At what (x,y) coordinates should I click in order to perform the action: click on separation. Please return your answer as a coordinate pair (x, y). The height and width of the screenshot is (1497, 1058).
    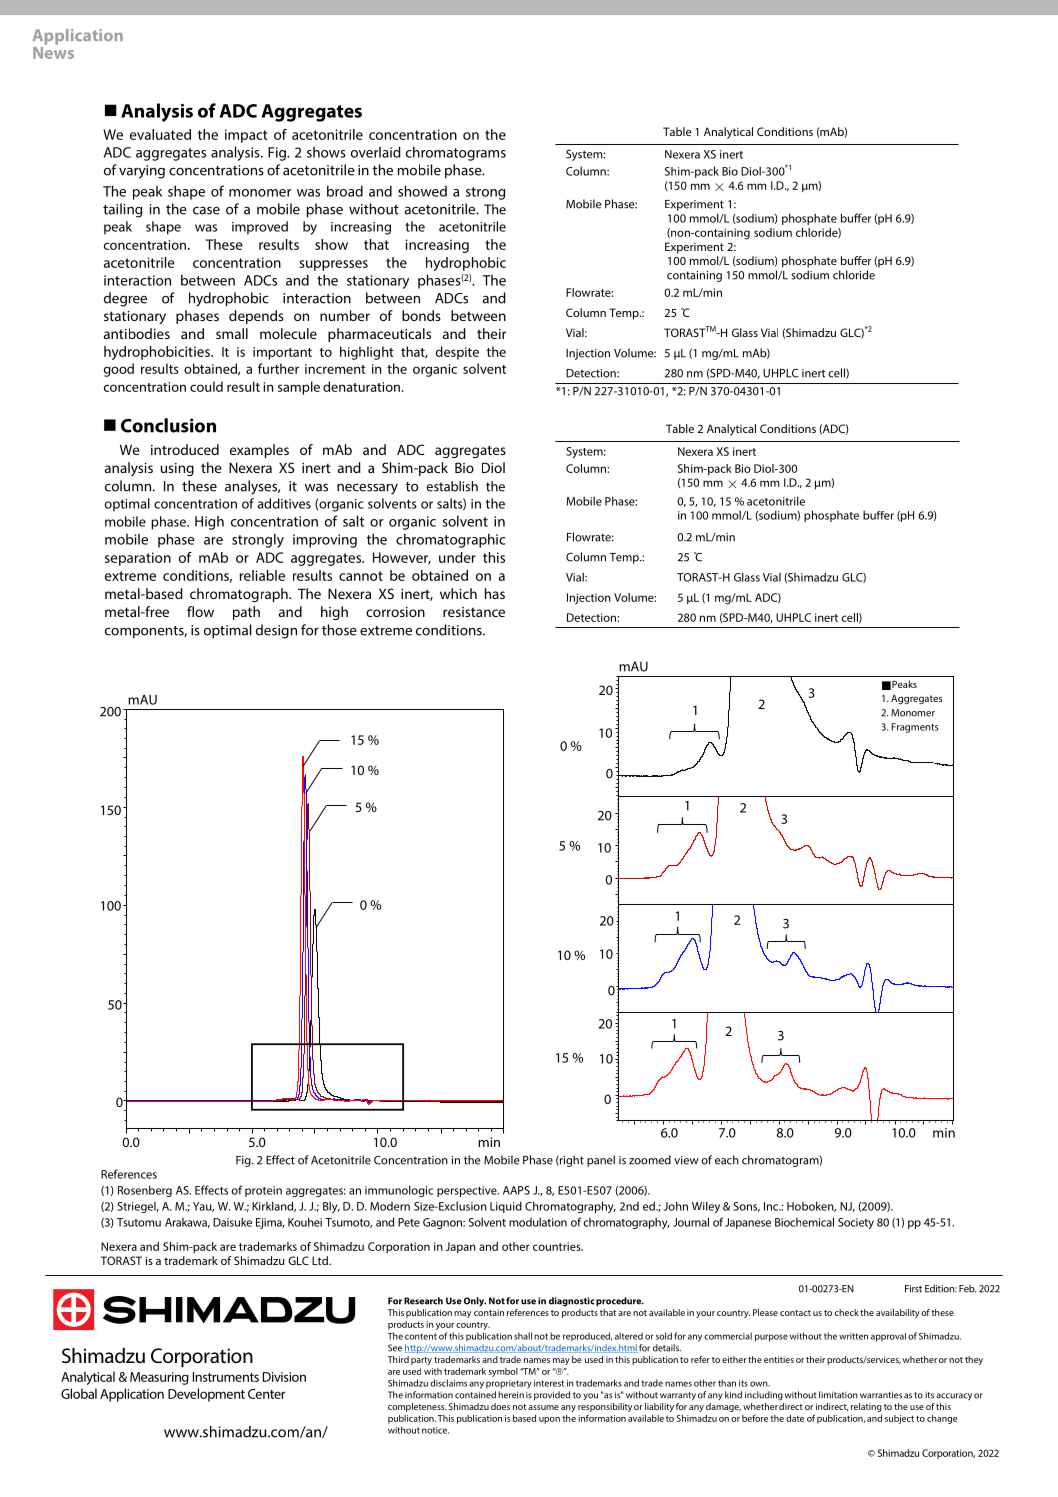
    Looking at the image, I should click on (138, 559).
